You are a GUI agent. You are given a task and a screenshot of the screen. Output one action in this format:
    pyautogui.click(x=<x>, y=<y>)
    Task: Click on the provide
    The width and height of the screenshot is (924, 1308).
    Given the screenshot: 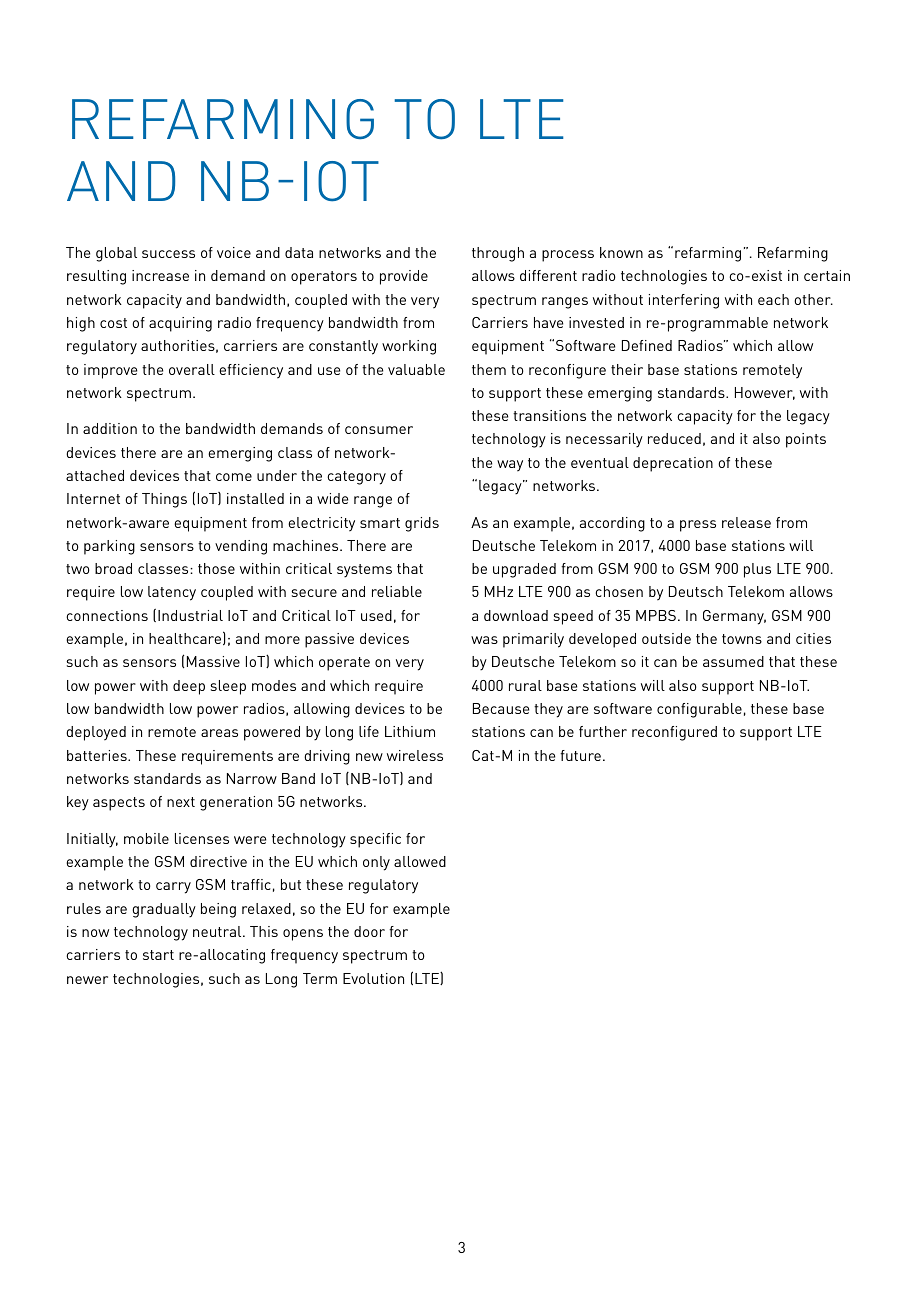 What is the action you would take?
    pyautogui.click(x=404, y=277)
